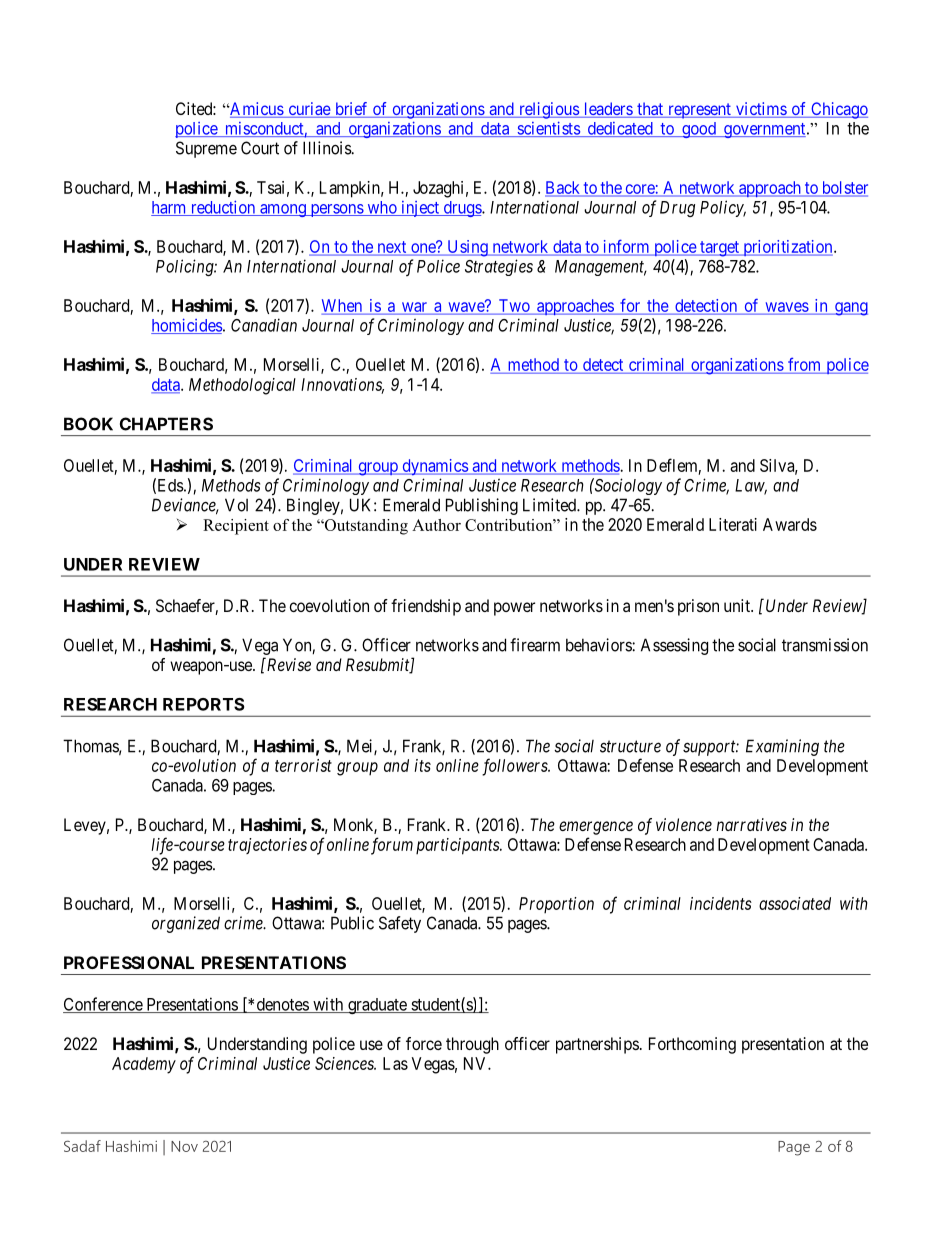 This screenshot has width=952, height=1233. Describe the element at coordinates (761, 110) in the screenshot. I see `victims` at that location.
